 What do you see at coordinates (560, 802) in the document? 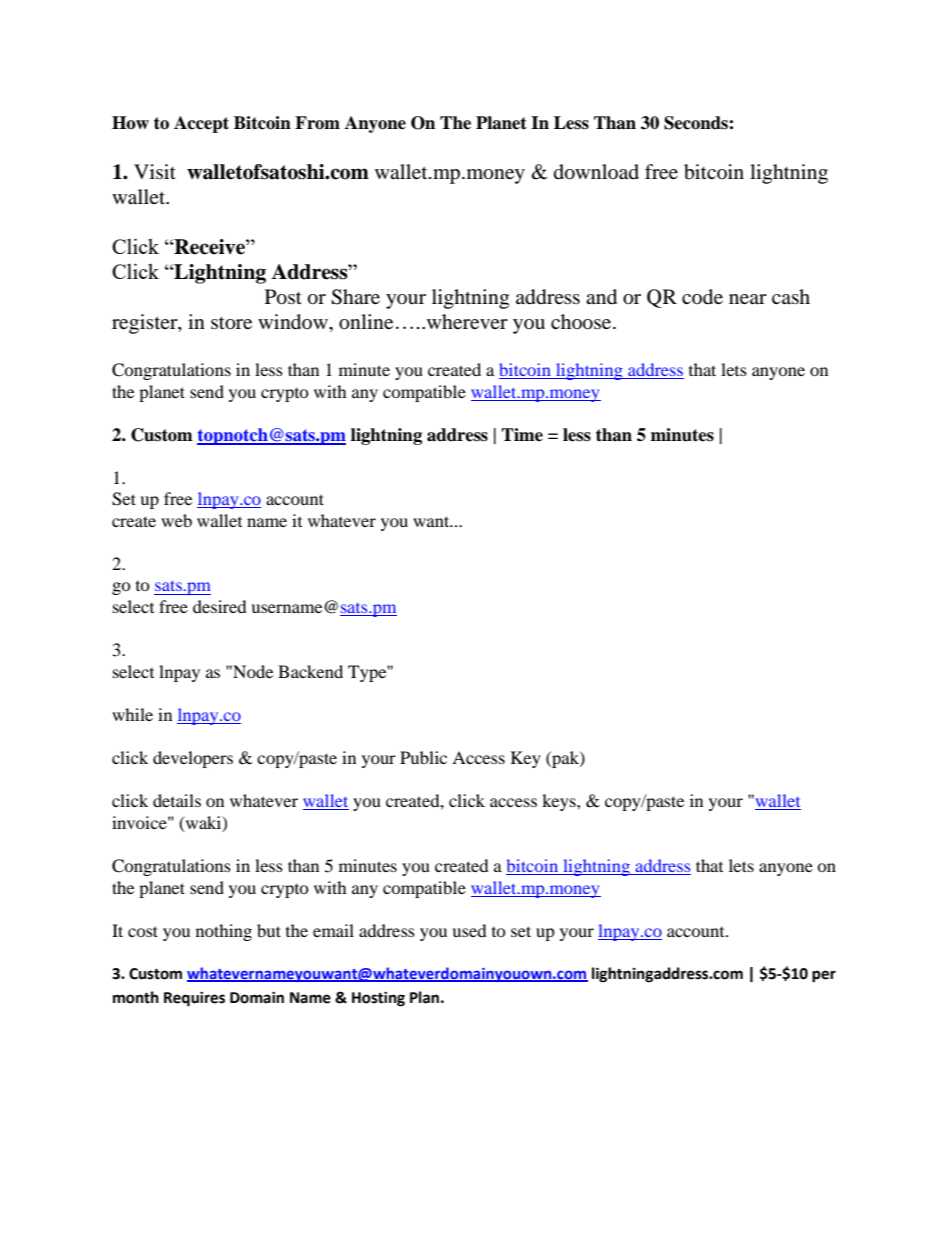
I see `keys` at bounding box center [560, 802].
